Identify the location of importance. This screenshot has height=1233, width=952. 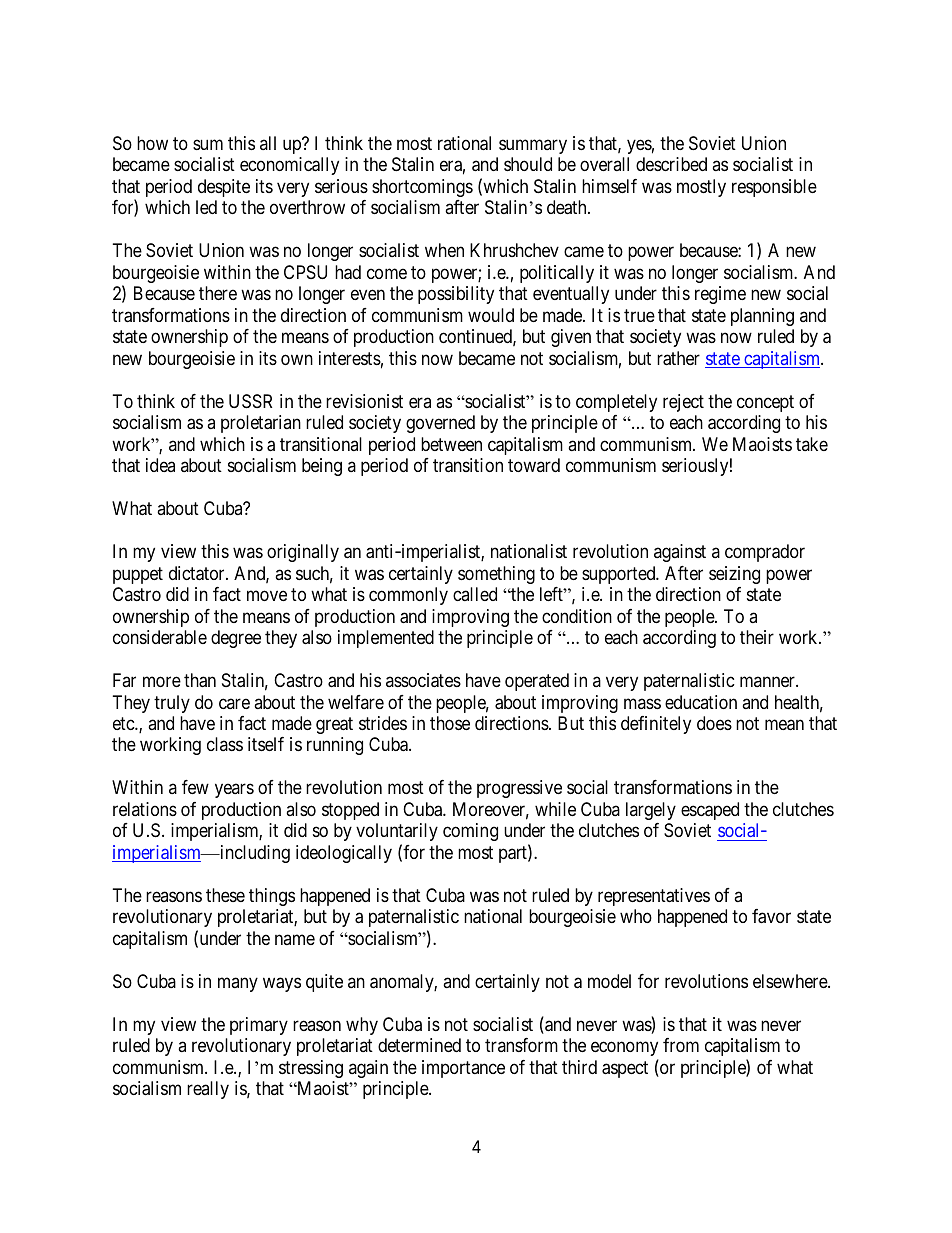
(463, 1069).
